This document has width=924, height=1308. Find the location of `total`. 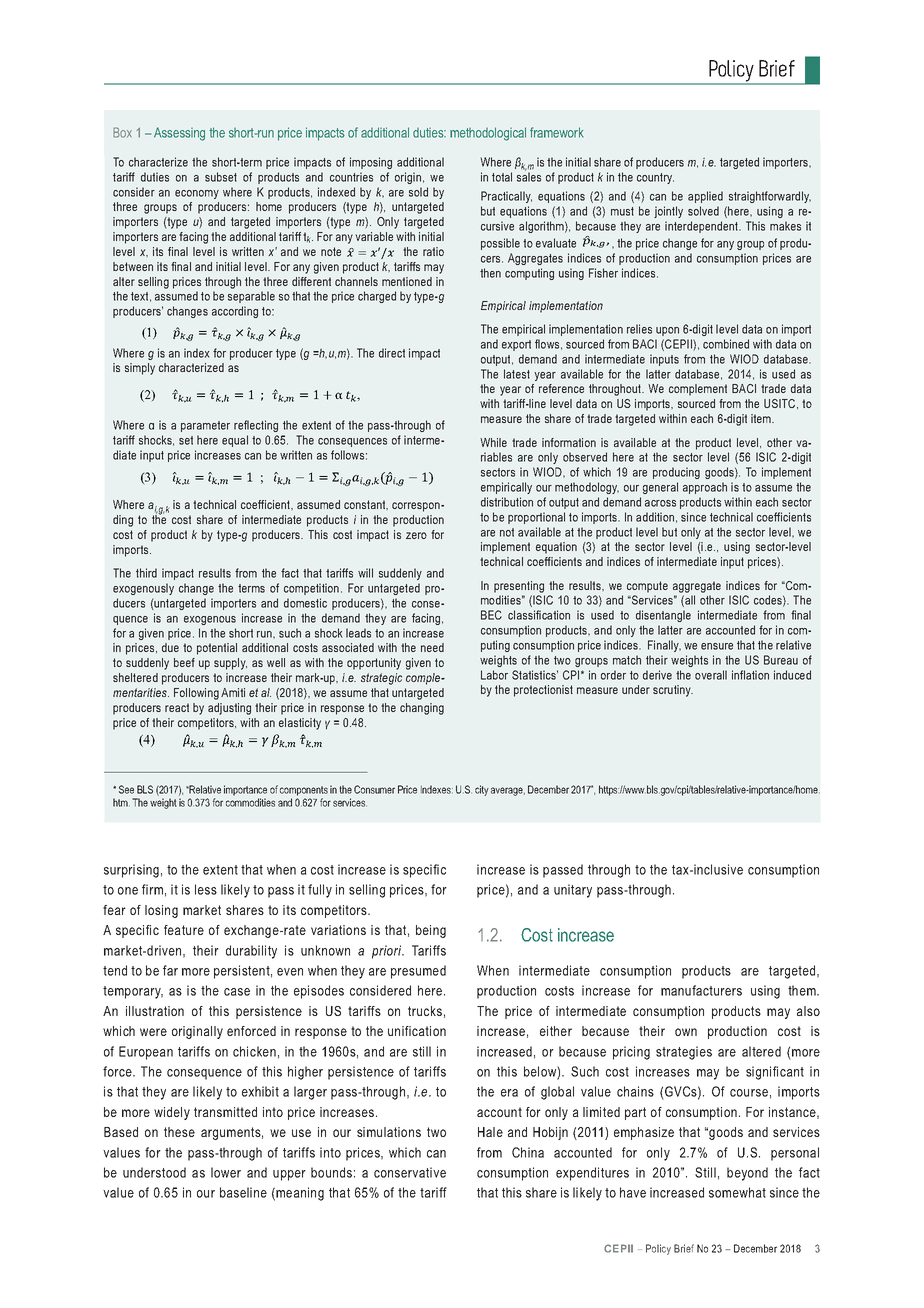

total is located at coordinates (502, 177).
